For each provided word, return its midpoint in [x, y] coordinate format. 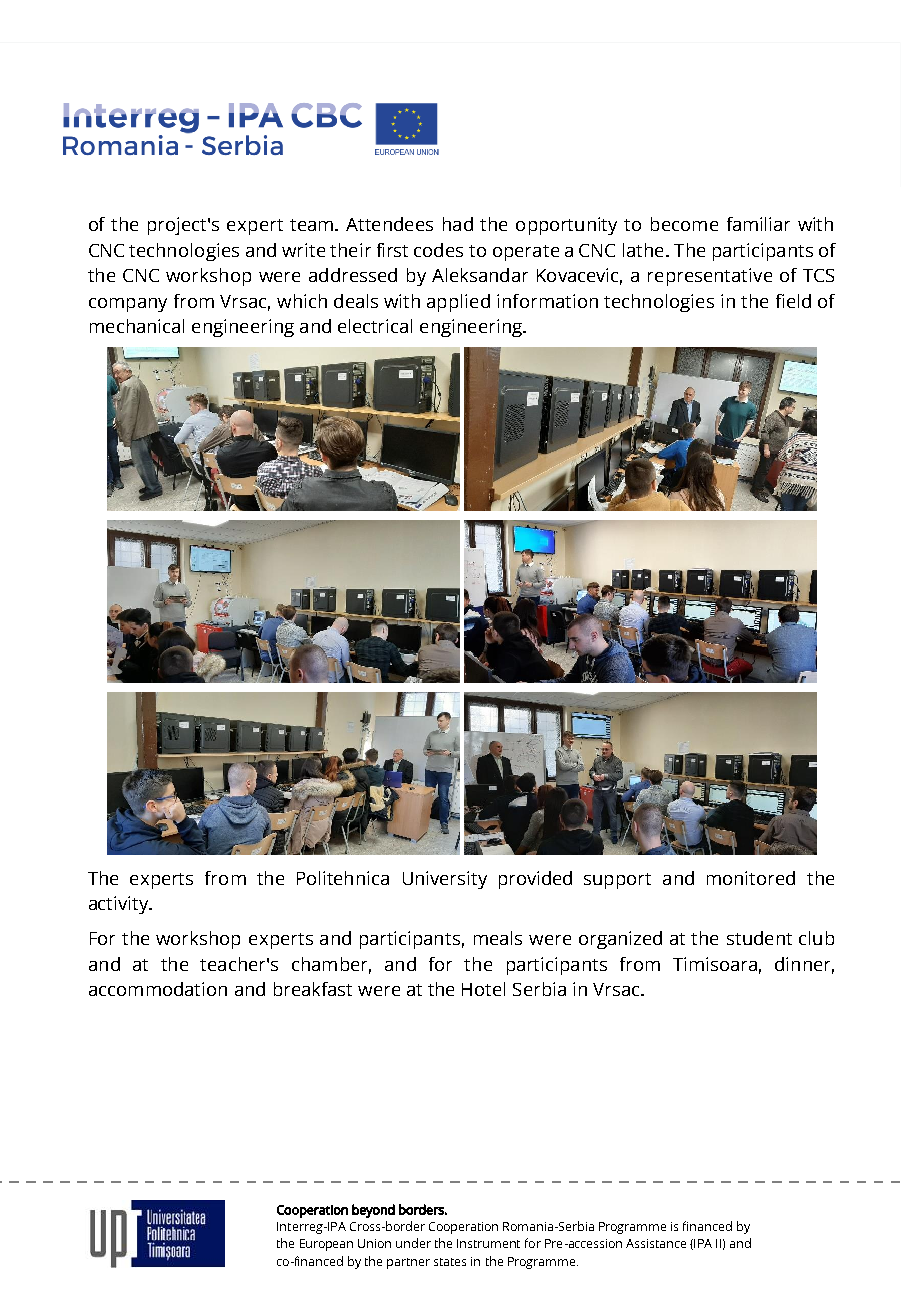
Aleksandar [480, 275]
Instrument [488, 1243]
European [326, 1245]
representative [710, 277]
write [303, 250]
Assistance [656, 1243]
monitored [751, 878]
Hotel [483, 989]
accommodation [158, 989]
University [445, 880]
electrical [375, 326]
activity [120, 905]
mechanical [137, 326]
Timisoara [715, 964]
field [793, 301]
